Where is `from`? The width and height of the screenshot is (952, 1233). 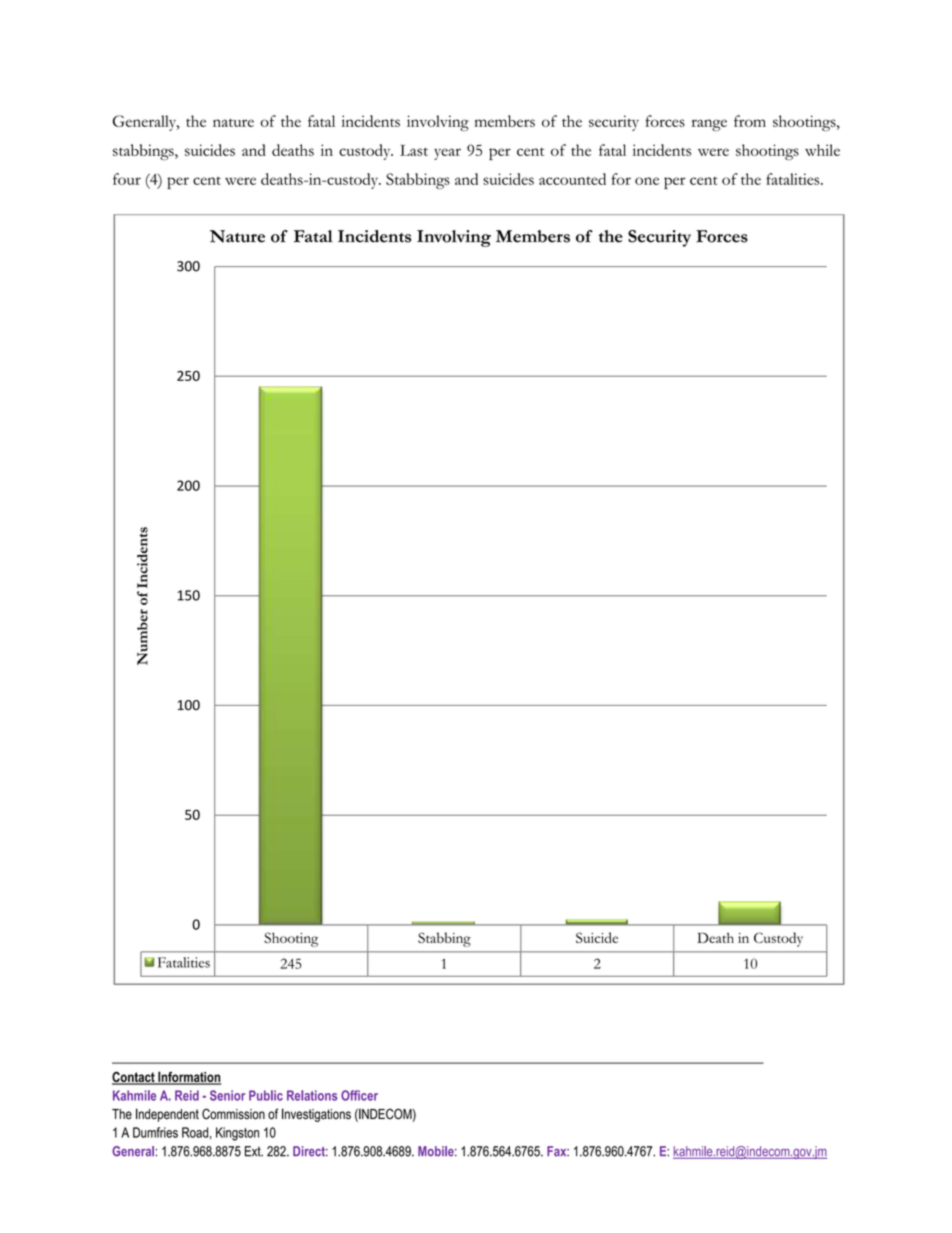 from is located at coordinates (750, 121).
